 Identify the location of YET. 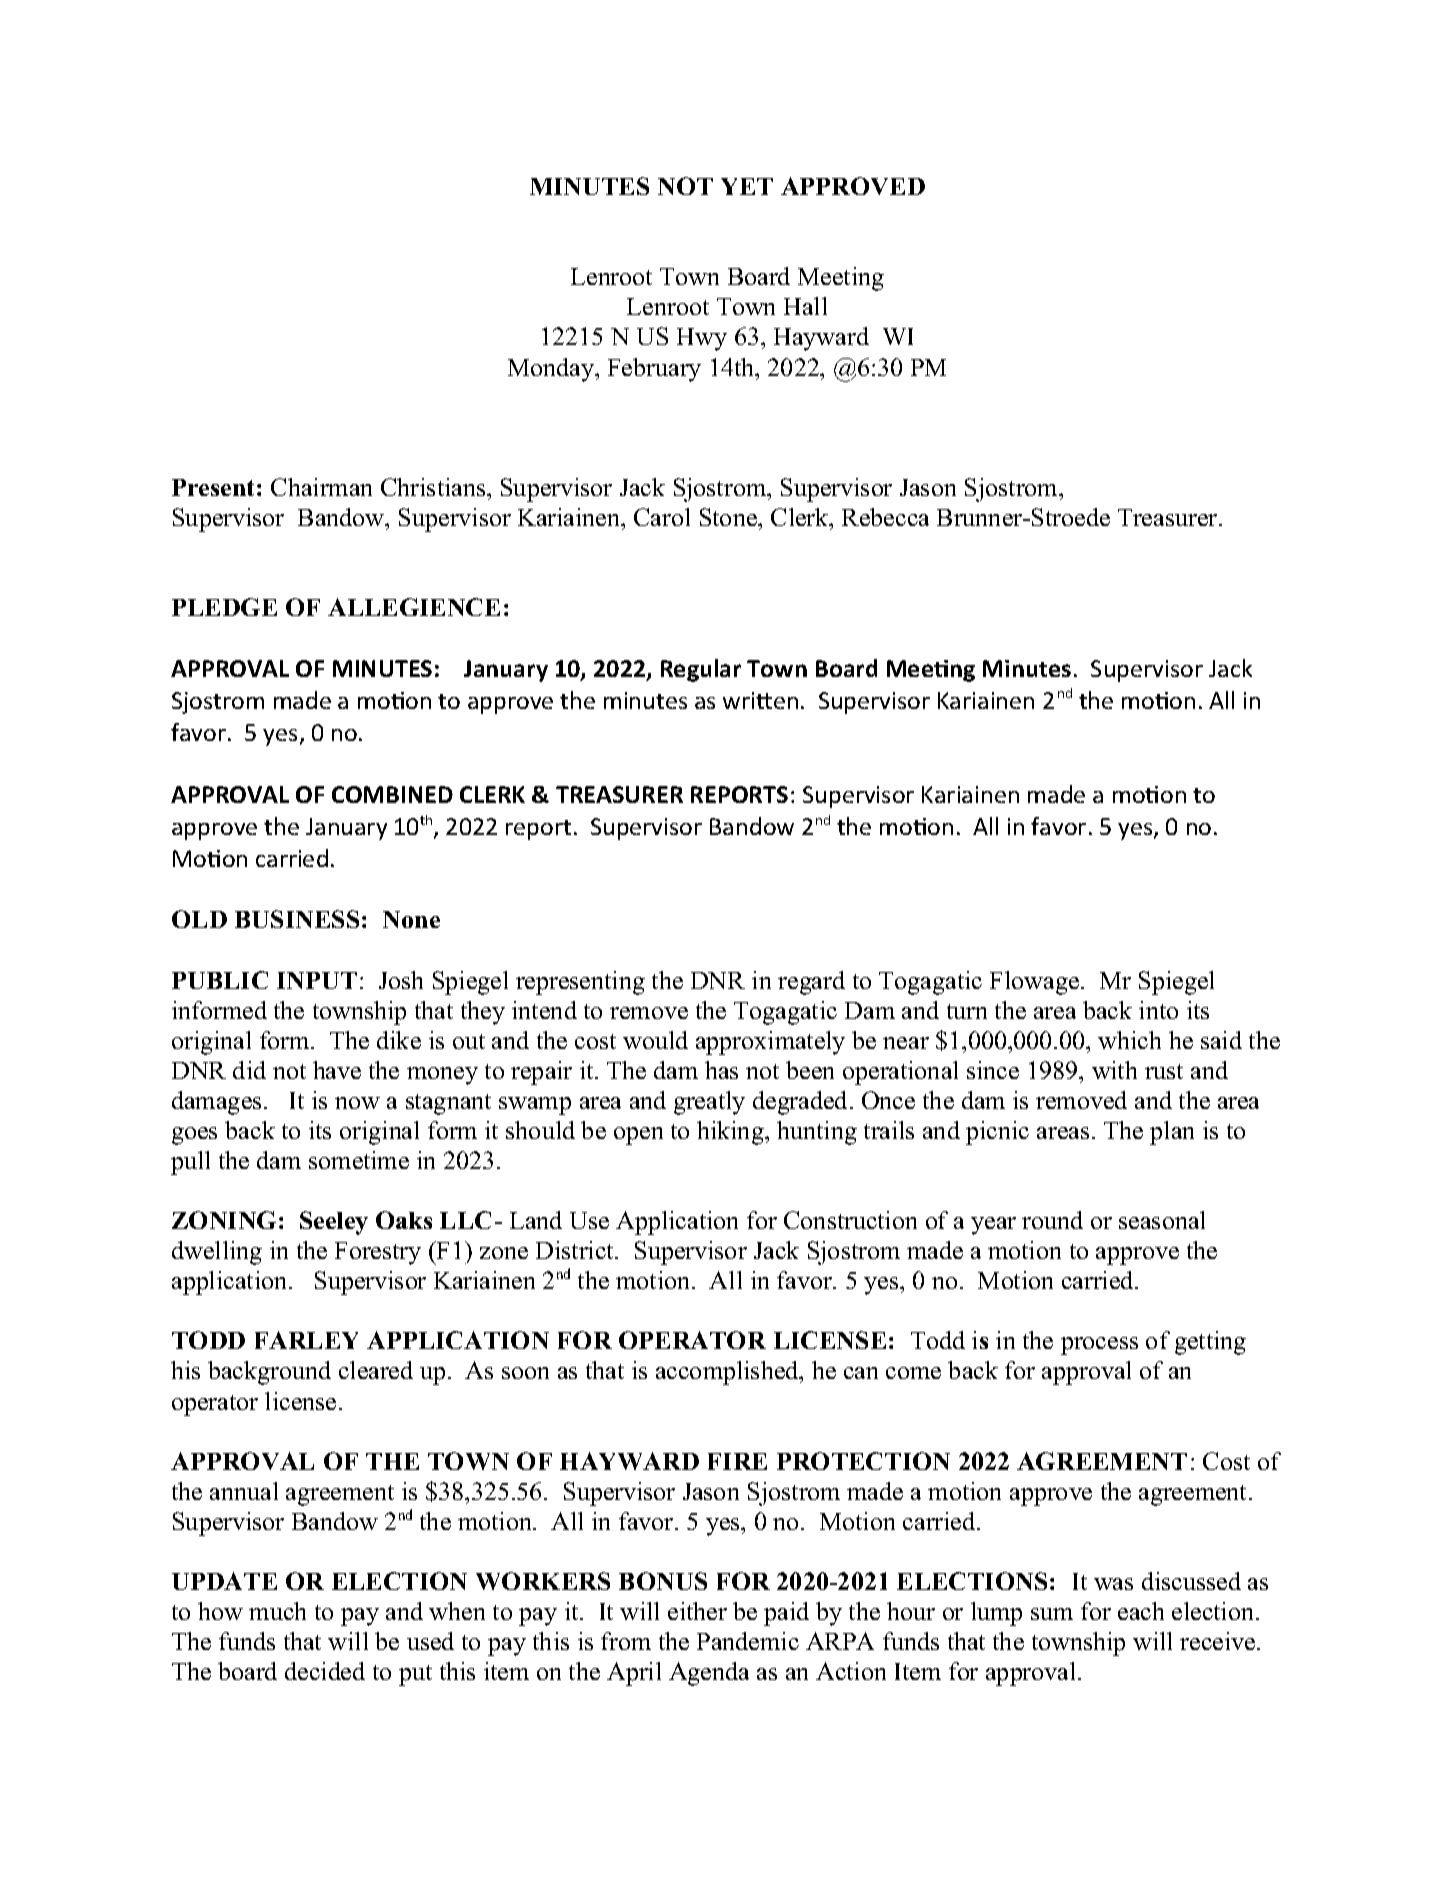
(747, 186).
